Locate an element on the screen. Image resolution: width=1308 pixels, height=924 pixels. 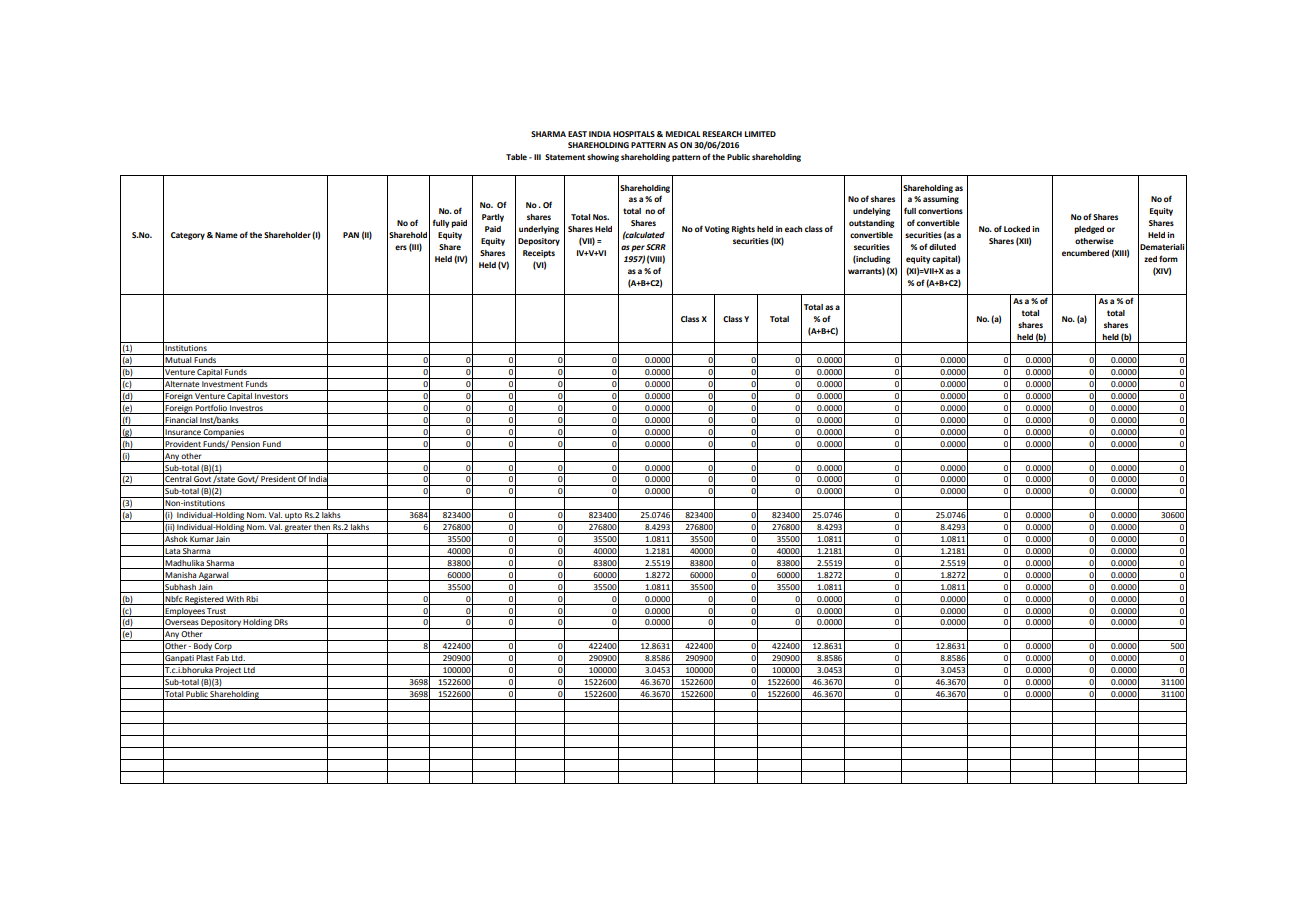
assuming is located at coordinates (941, 200).
